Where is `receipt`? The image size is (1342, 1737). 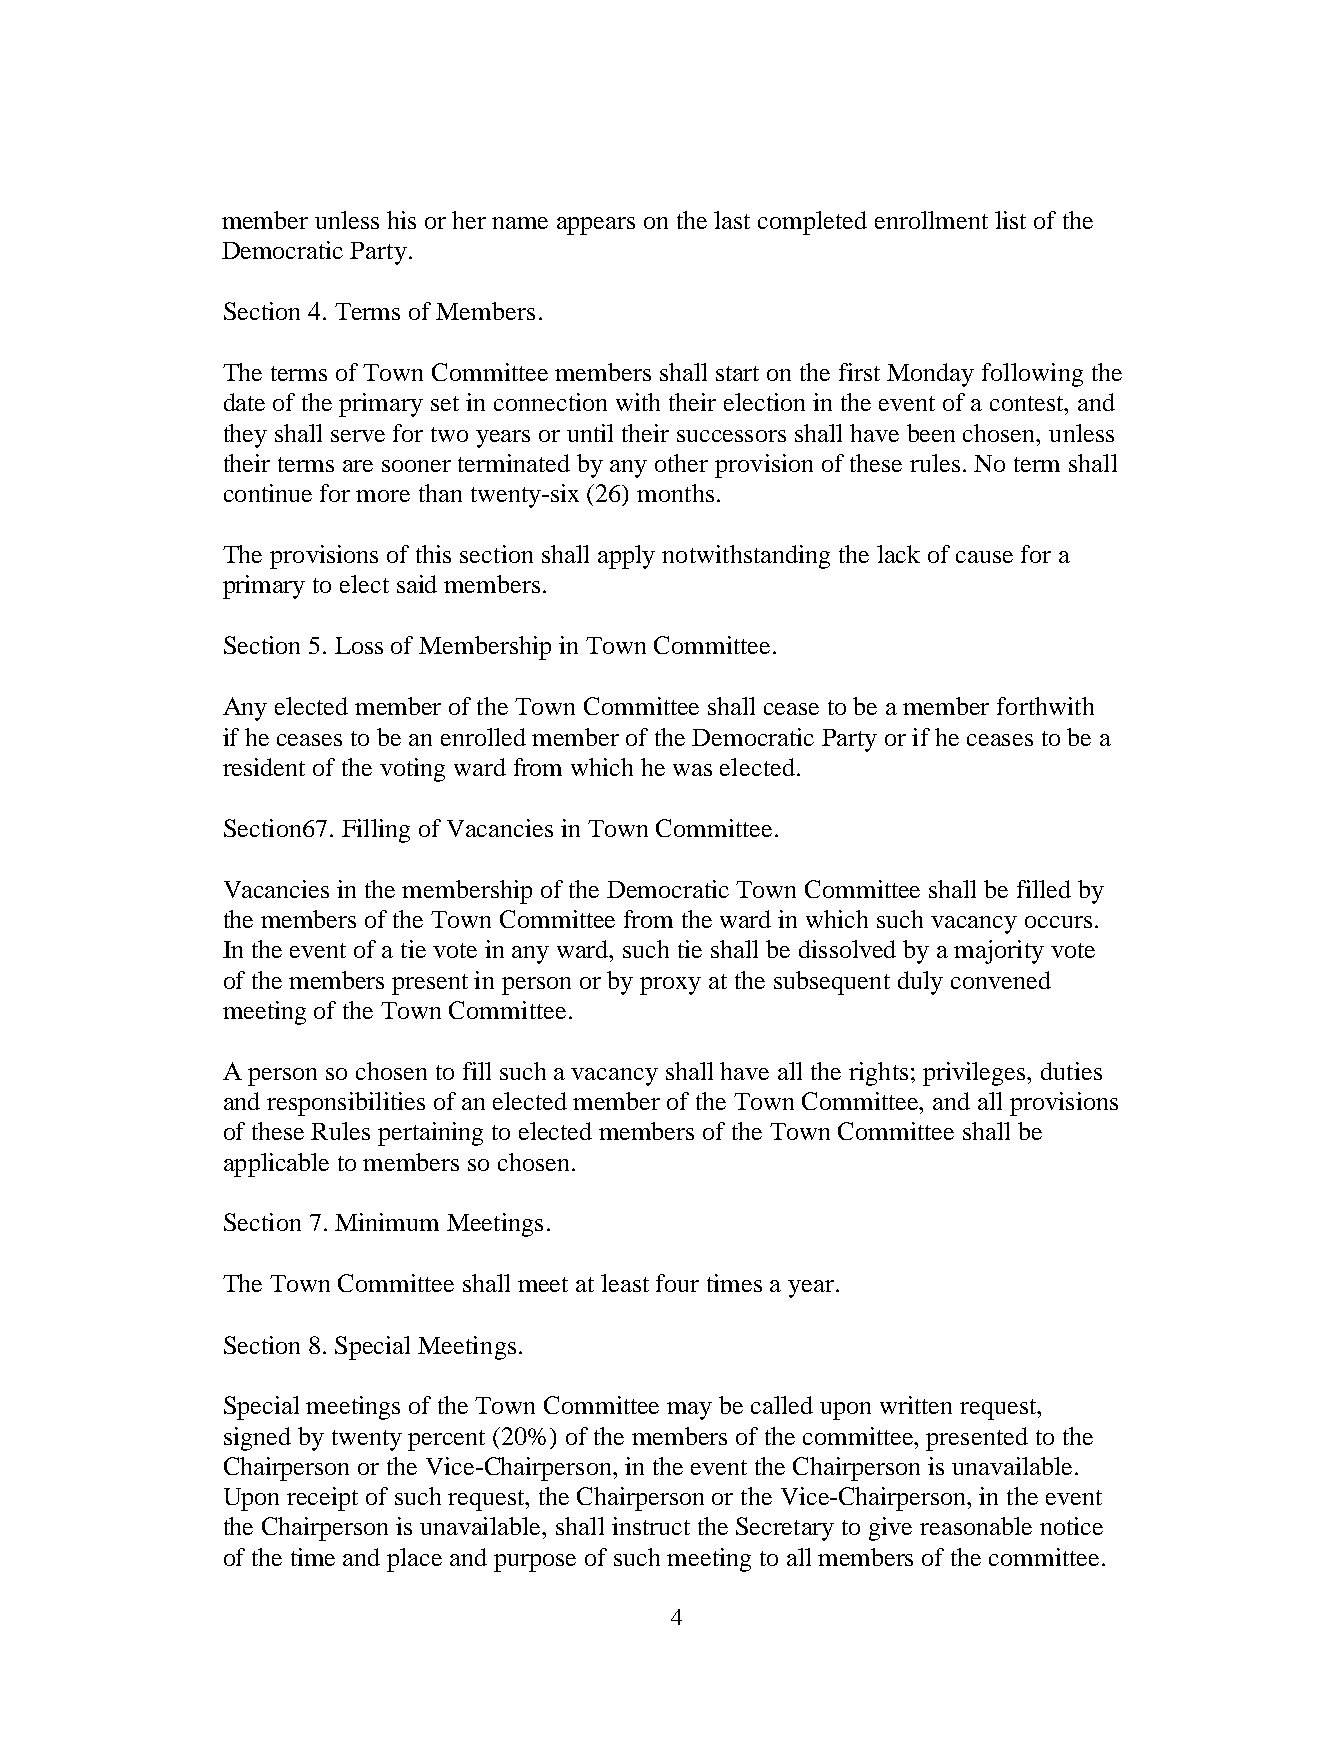 receipt is located at coordinates (322, 1499).
